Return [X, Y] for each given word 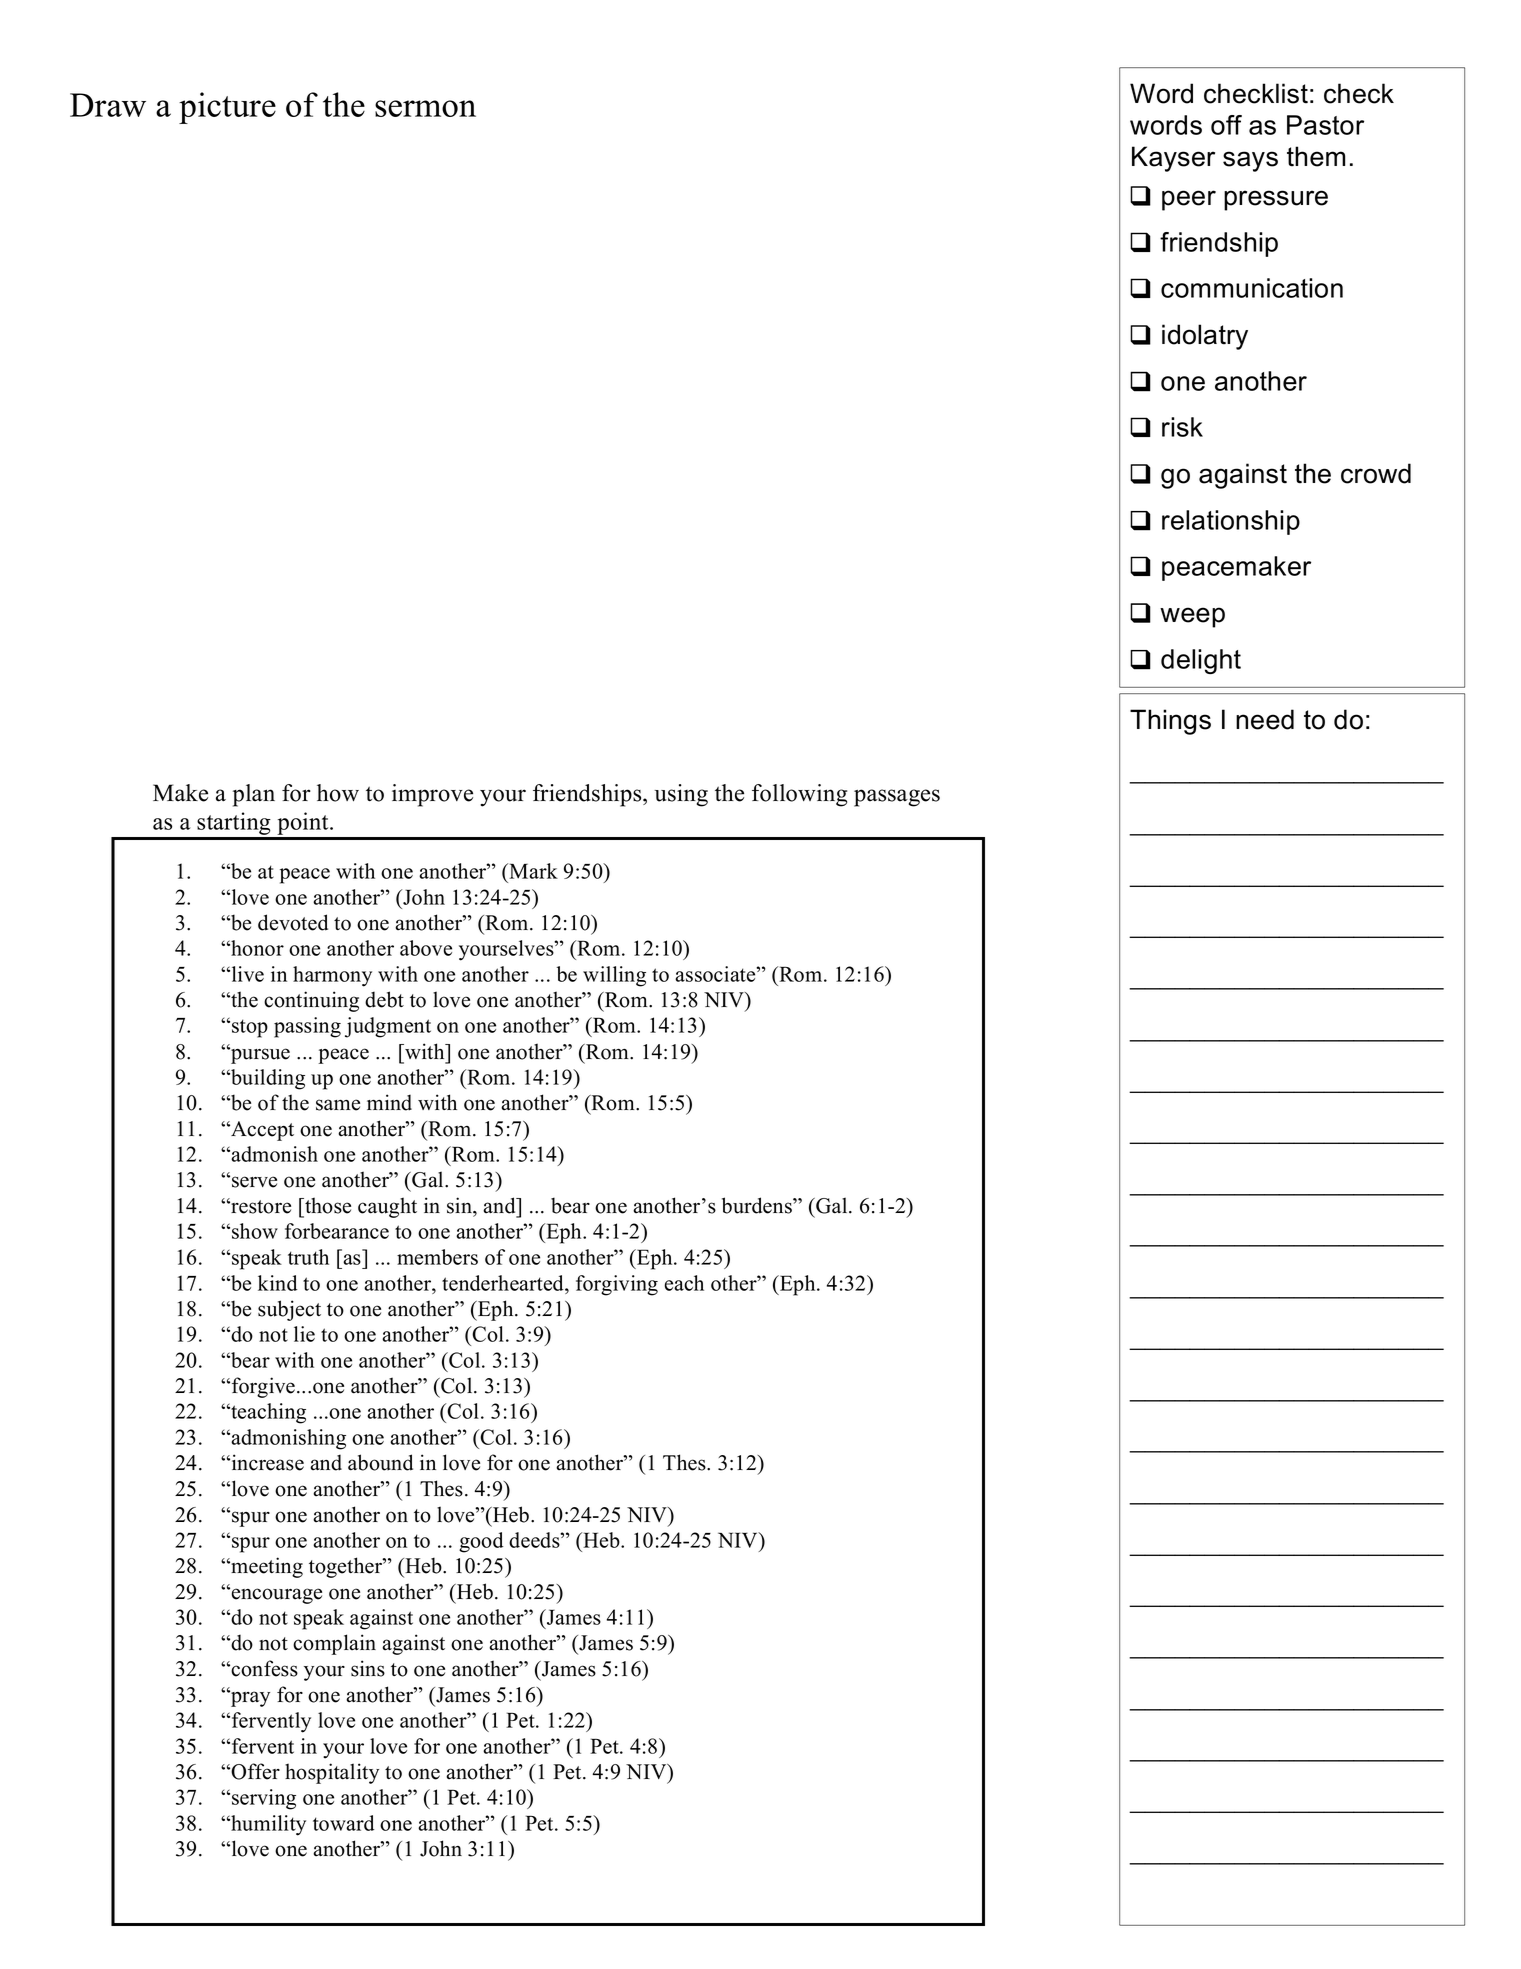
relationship [1231, 522]
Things [1170, 722]
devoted [293, 922]
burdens [758, 1205]
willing [614, 976]
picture [227, 108]
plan [254, 795]
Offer [255, 1771]
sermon [425, 108]
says [1250, 161]
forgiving [617, 1285]
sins [368, 1668]
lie [304, 1334]
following [799, 795]
